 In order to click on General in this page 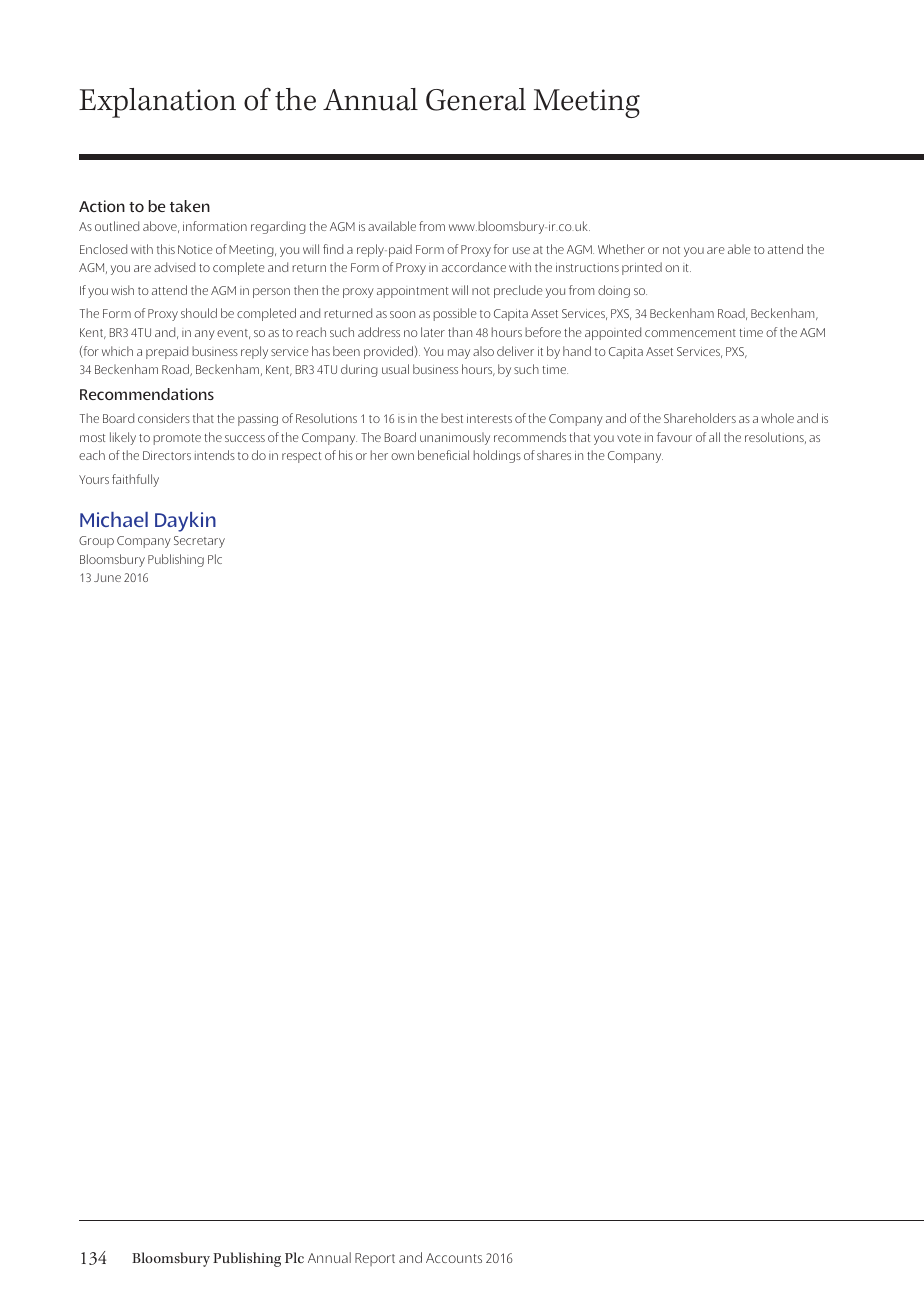, I will do `click(476, 99)`.
